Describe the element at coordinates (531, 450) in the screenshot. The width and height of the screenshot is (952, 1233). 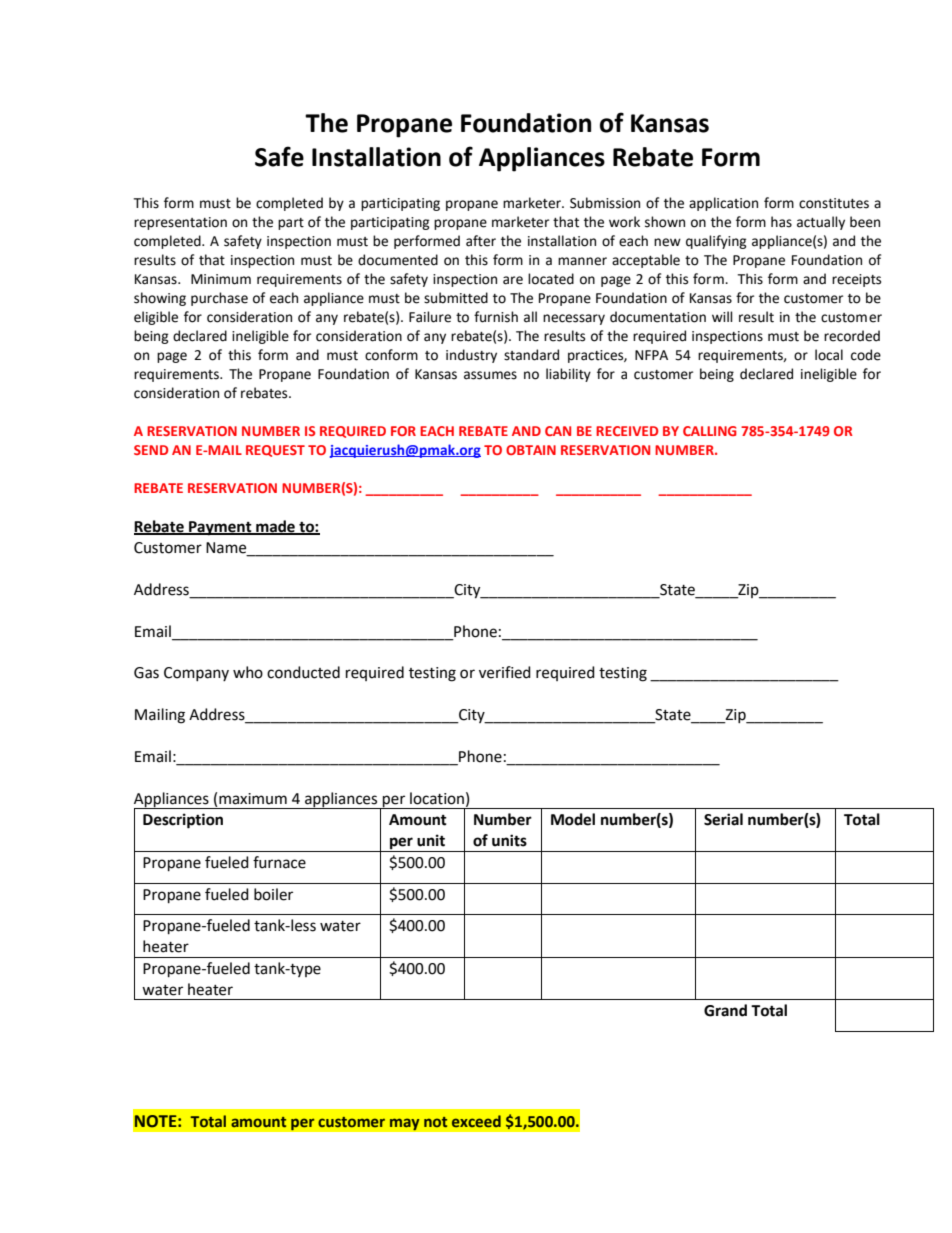
I see `OBTAIN` at that location.
